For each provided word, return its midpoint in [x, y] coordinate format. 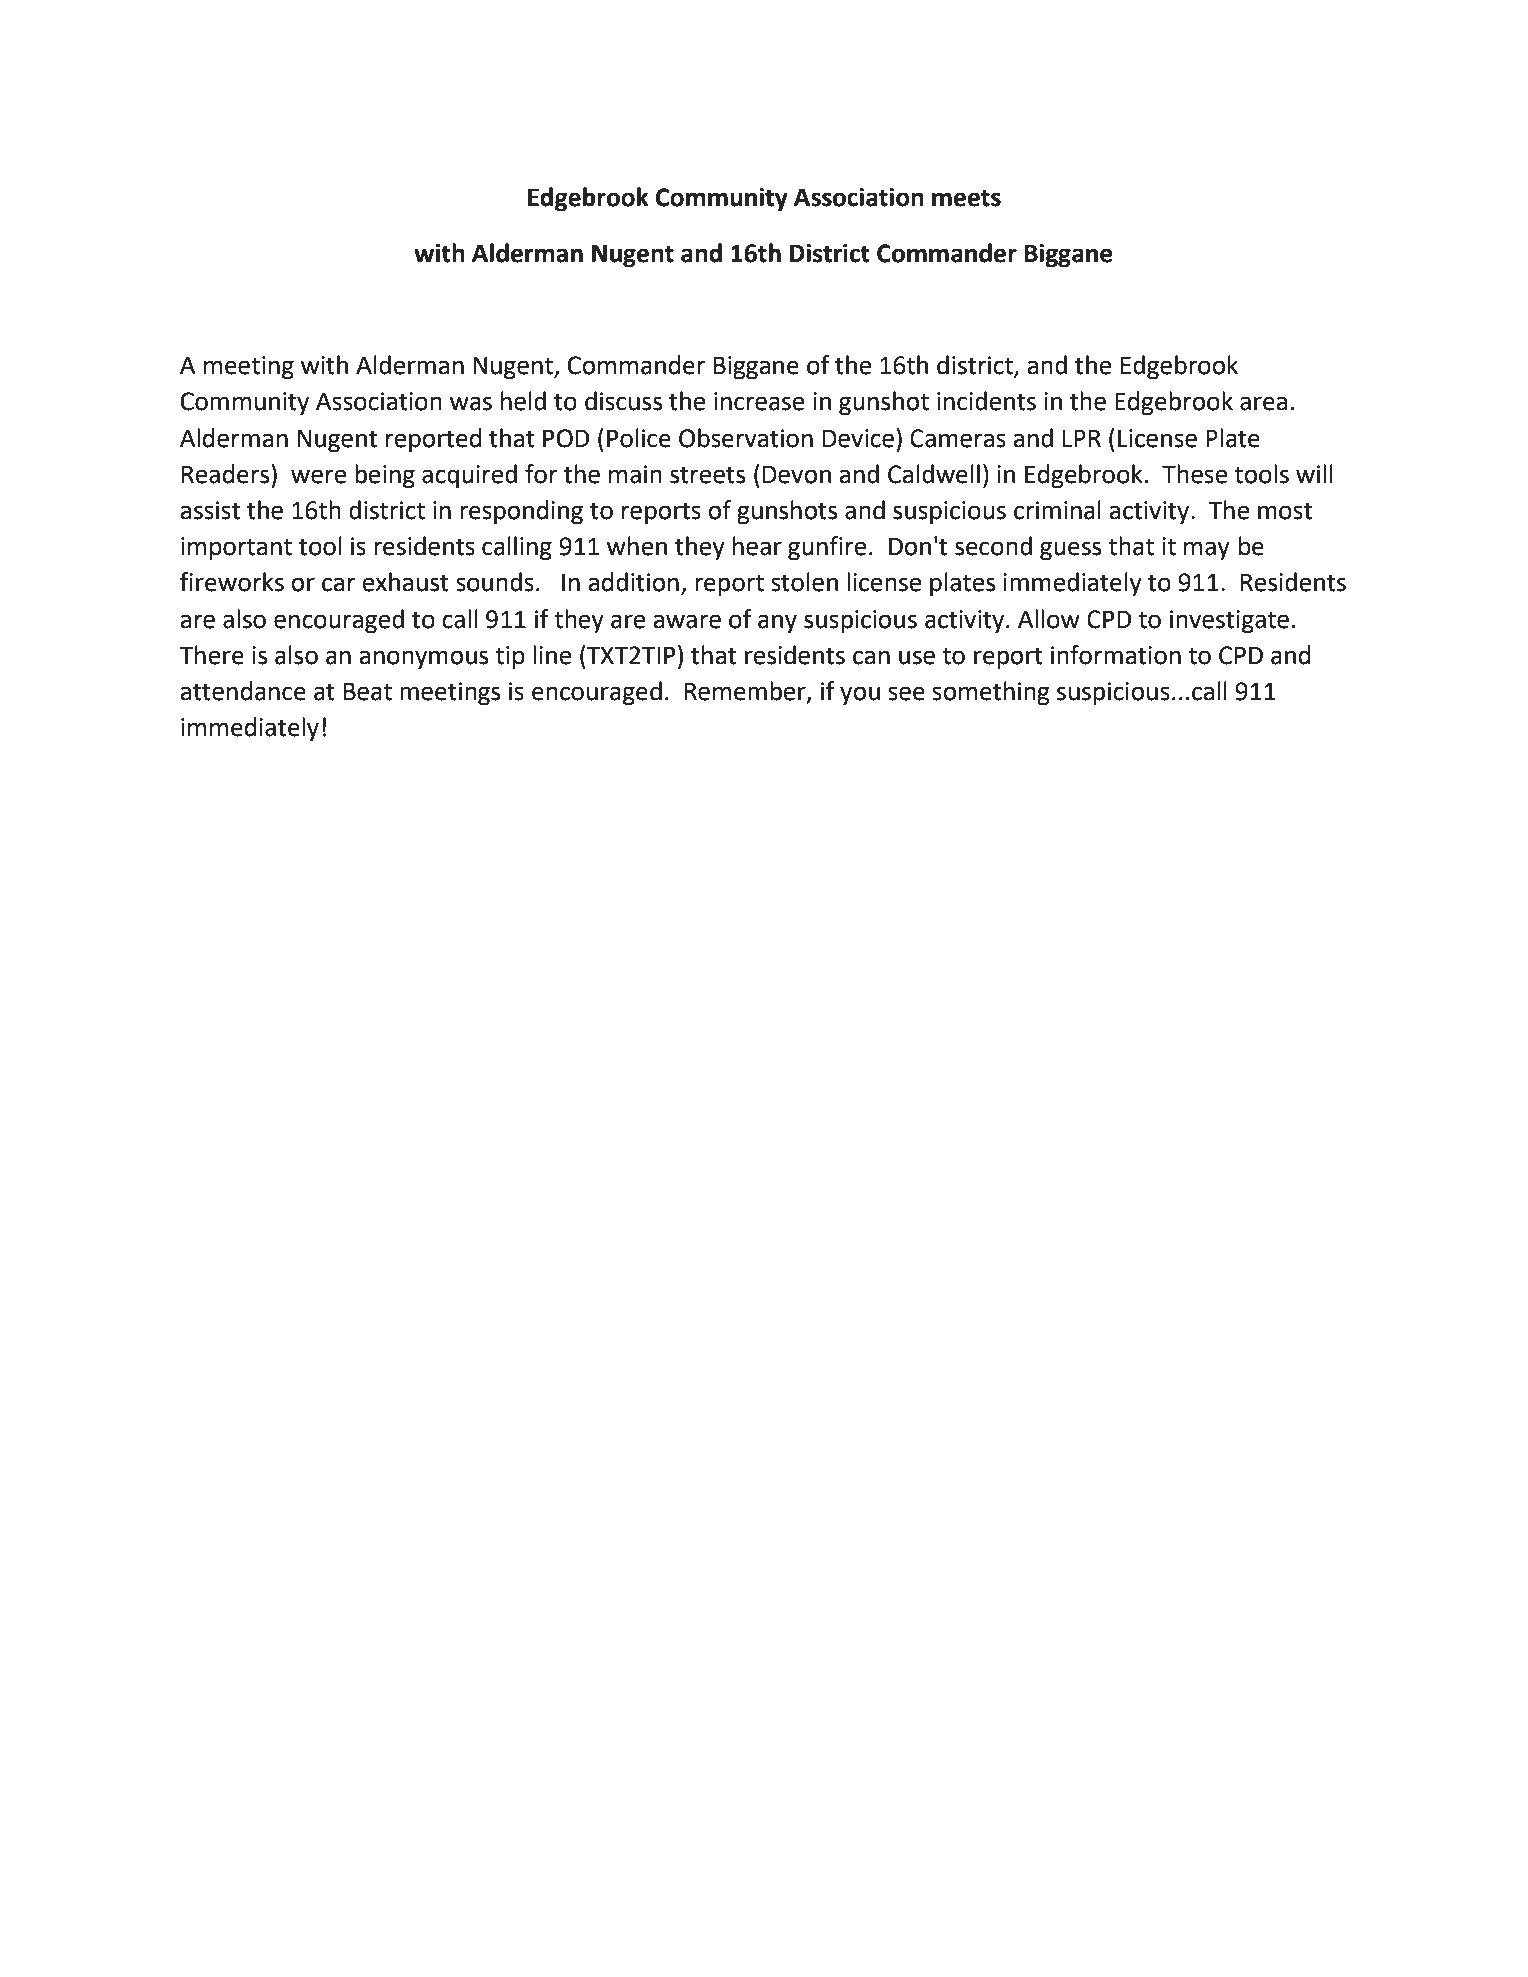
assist [210, 510]
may [1207, 550]
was [471, 403]
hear [757, 546]
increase [759, 401]
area [1263, 403]
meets [966, 198]
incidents [986, 401]
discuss [623, 401]
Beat [368, 691]
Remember [746, 692]
